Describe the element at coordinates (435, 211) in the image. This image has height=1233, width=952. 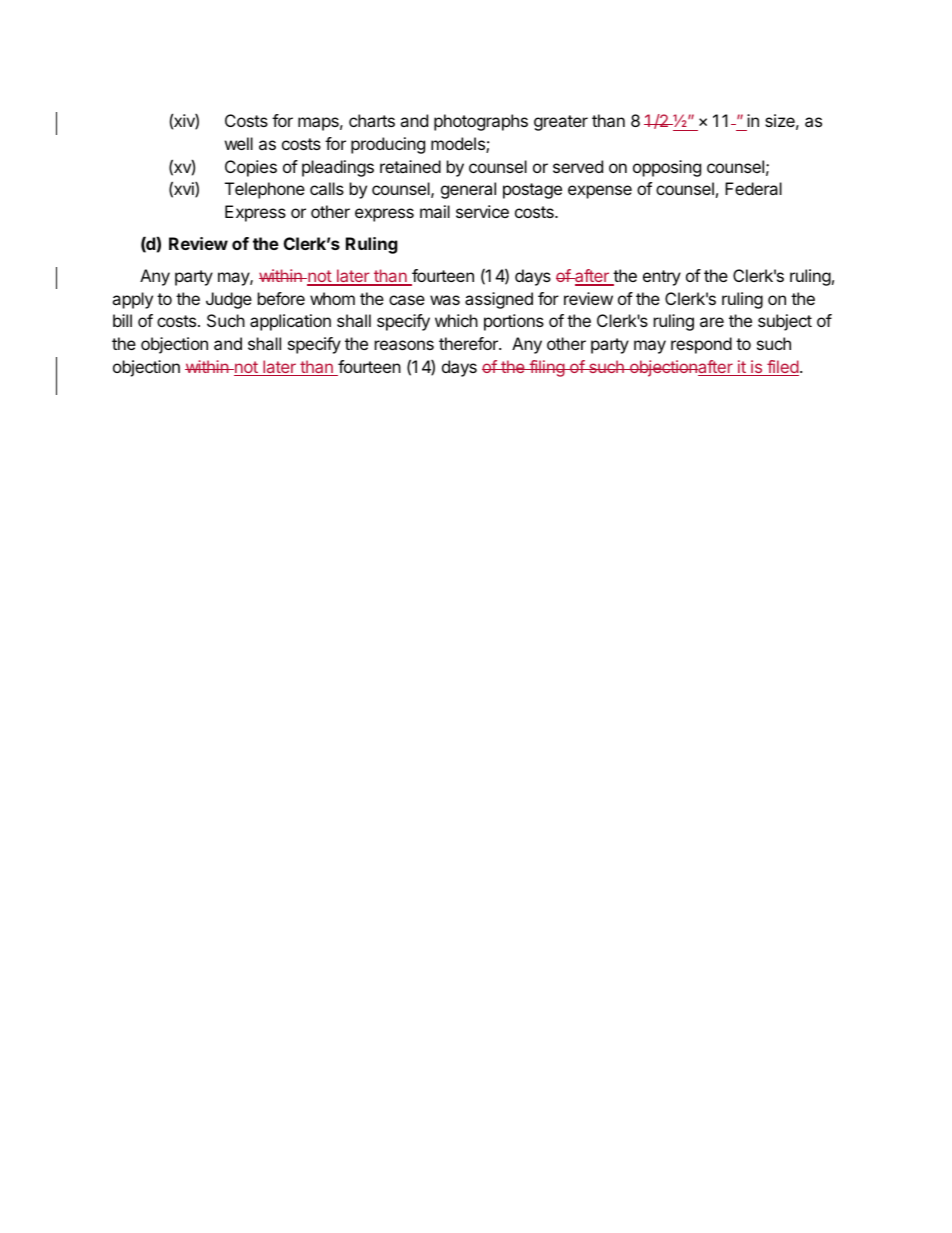
I see `mail` at that location.
